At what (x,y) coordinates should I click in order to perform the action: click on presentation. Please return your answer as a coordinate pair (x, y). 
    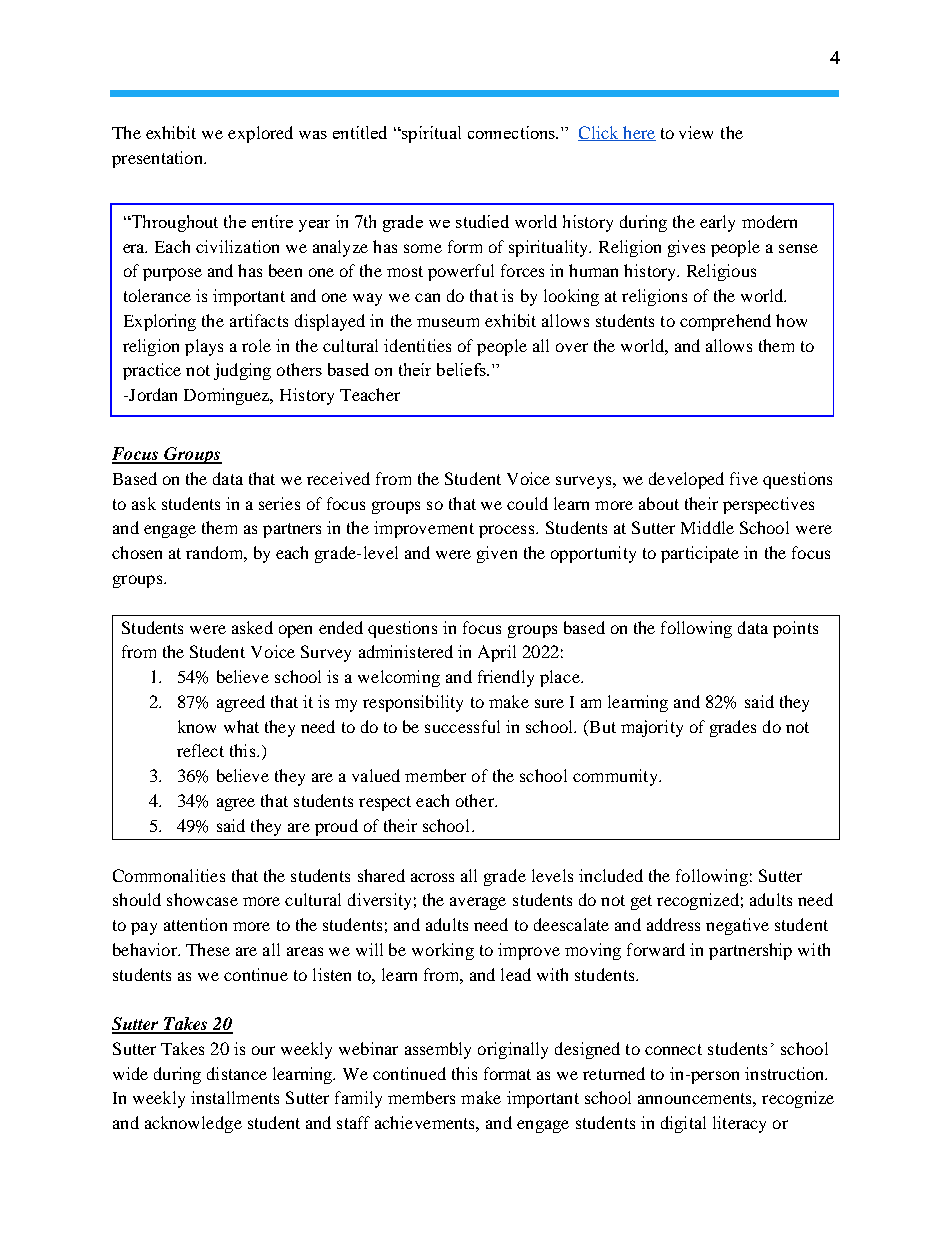
    Looking at the image, I should click on (158, 159).
